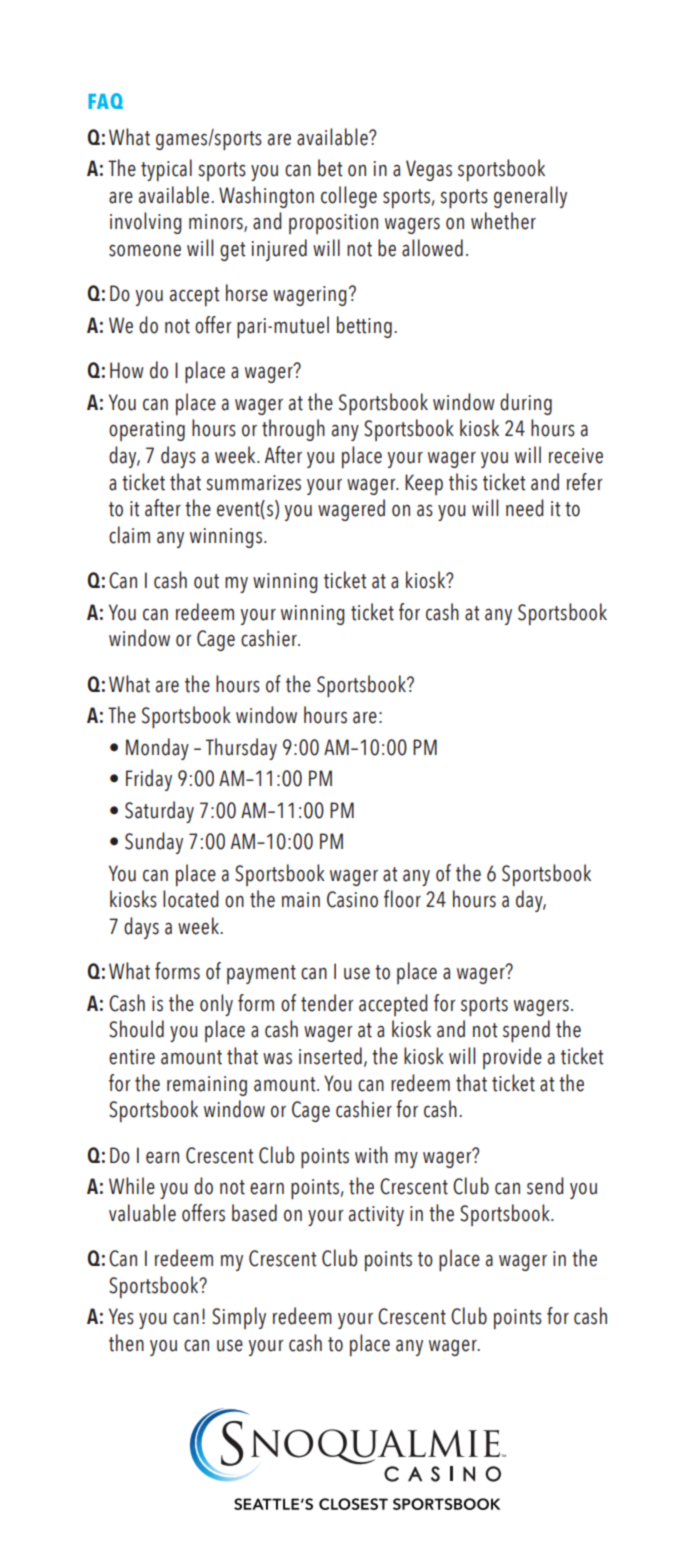 Image resolution: width=696 pixels, height=1568 pixels. What do you see at coordinates (526, 404) in the image?
I see `during` at bounding box center [526, 404].
